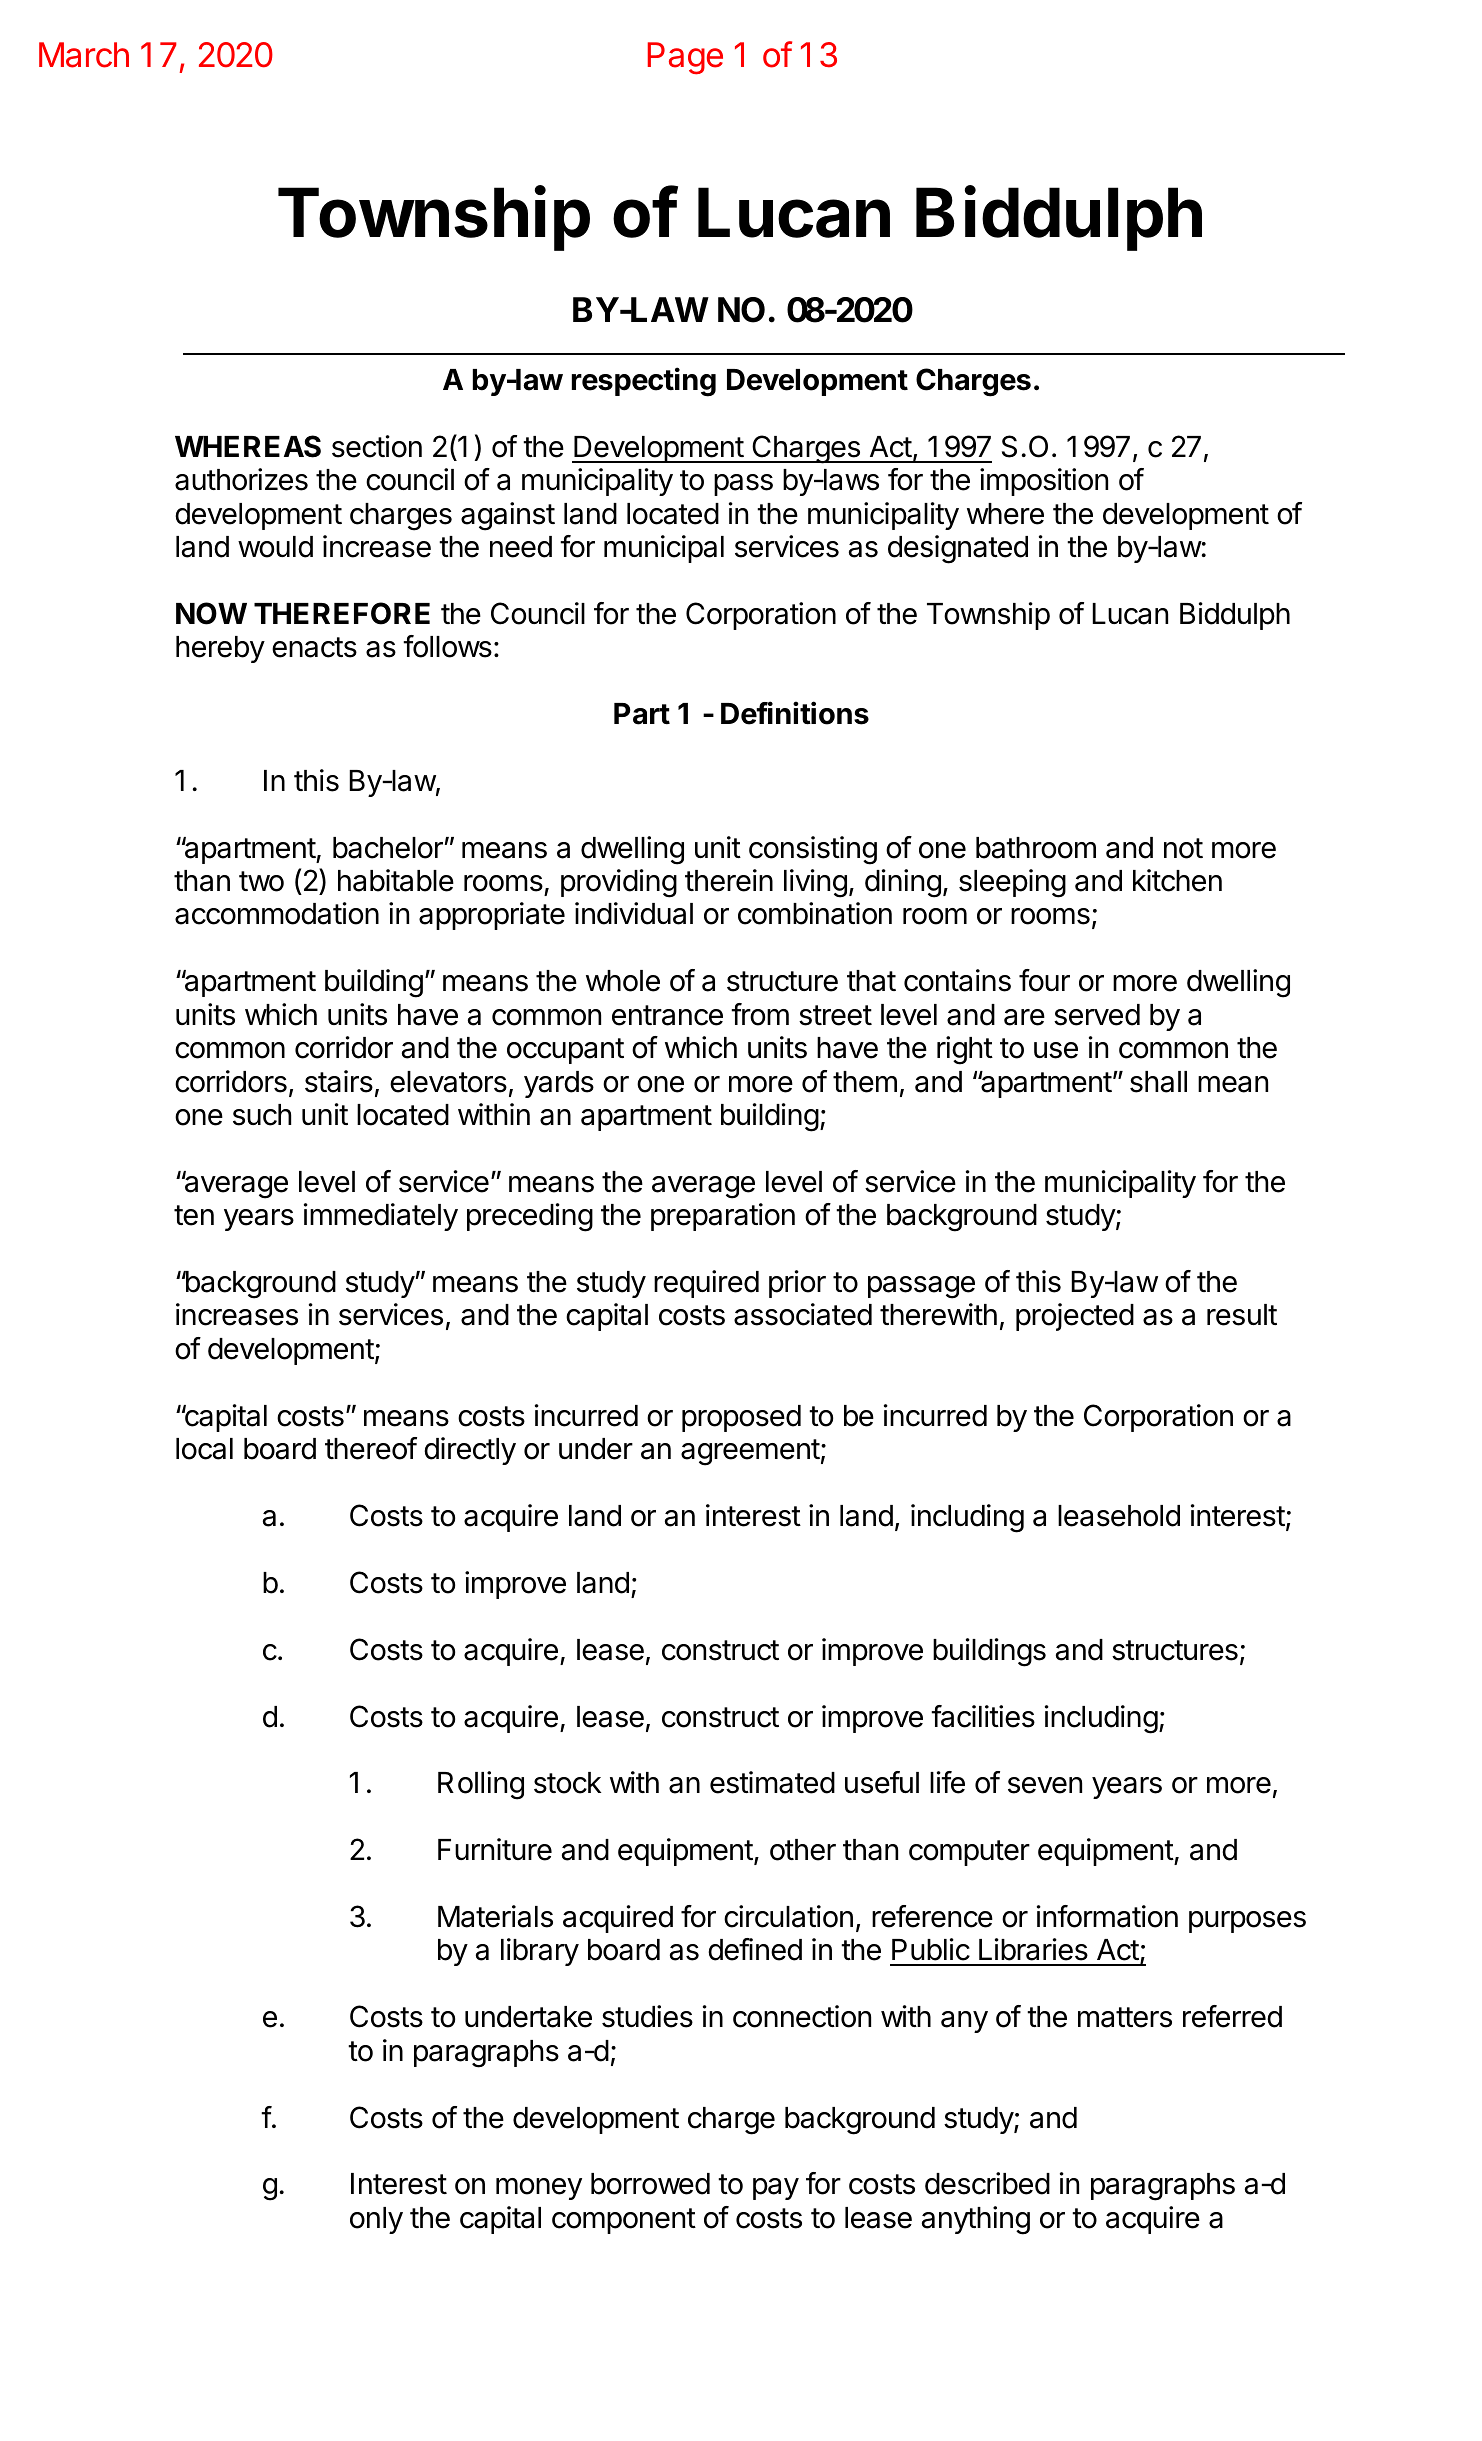 The width and height of the page is (1482, 2441). I want to click on described, so click(987, 2183).
